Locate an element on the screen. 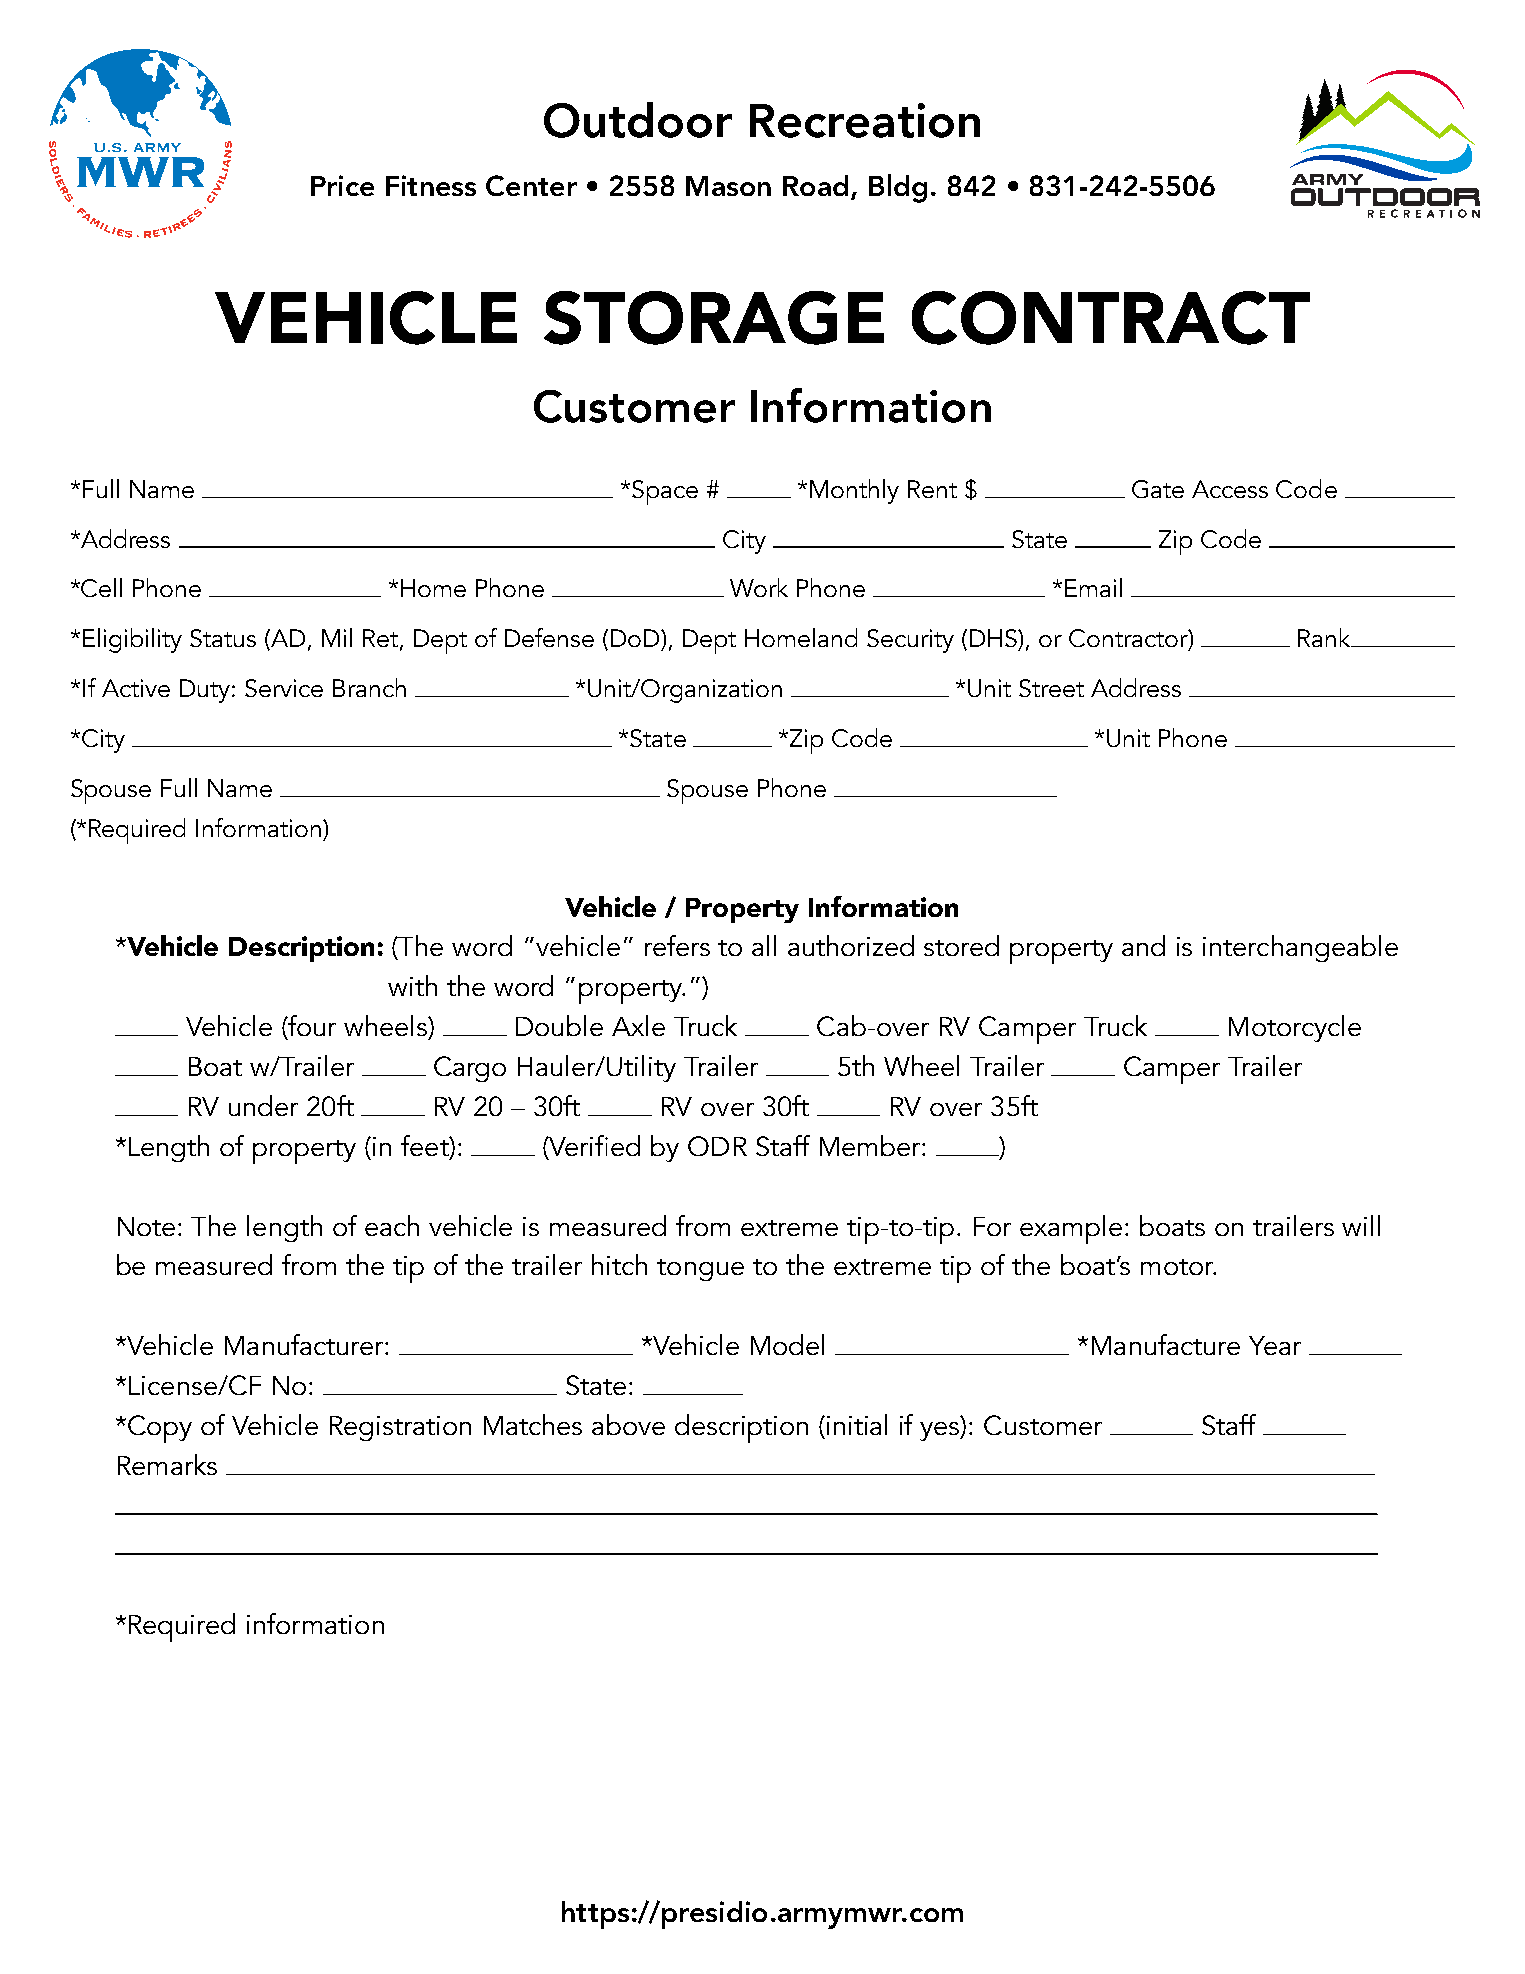 The image size is (1525, 1974). all is located at coordinates (764, 945).
